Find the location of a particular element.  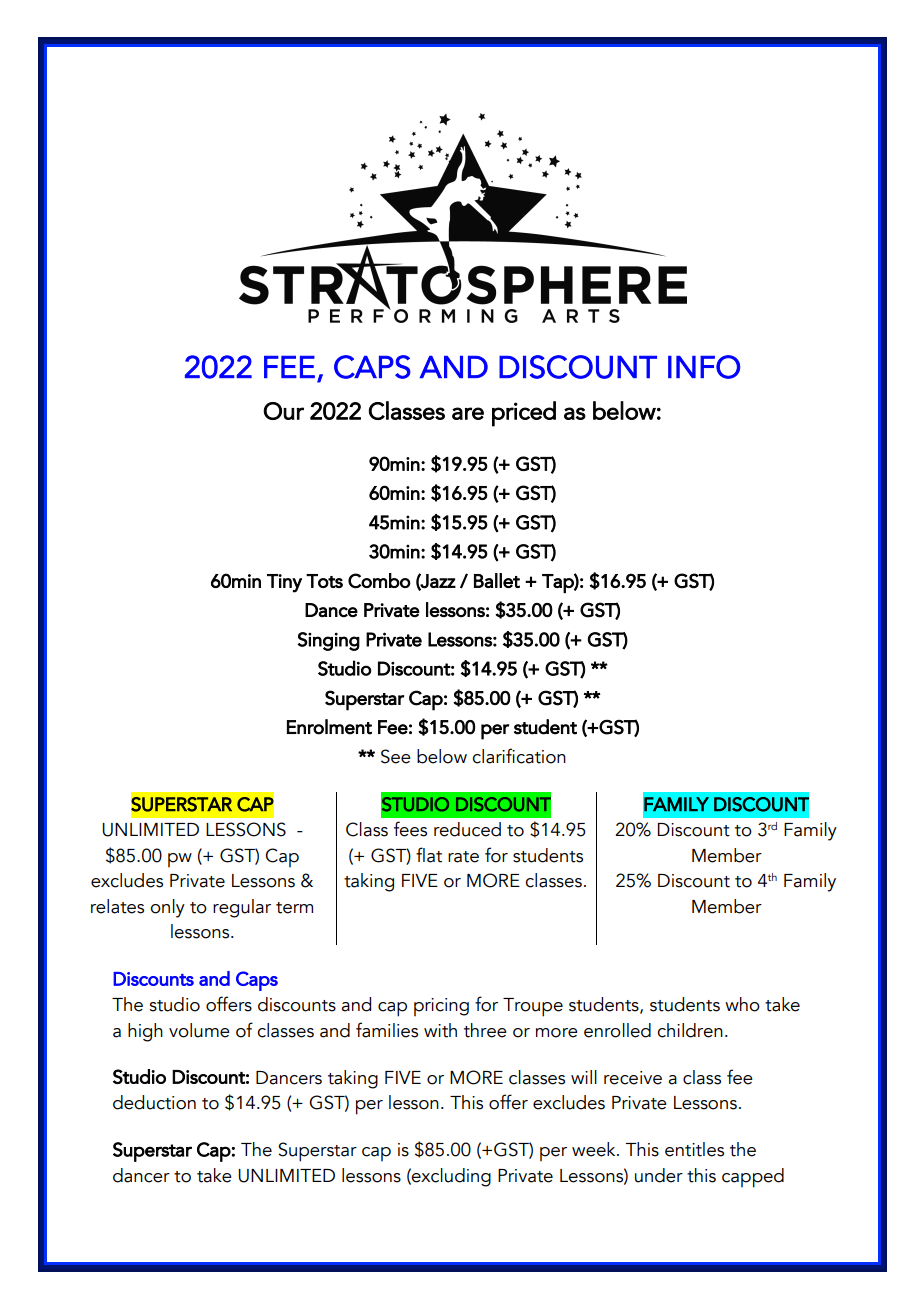

week is located at coordinates (595, 1149).
